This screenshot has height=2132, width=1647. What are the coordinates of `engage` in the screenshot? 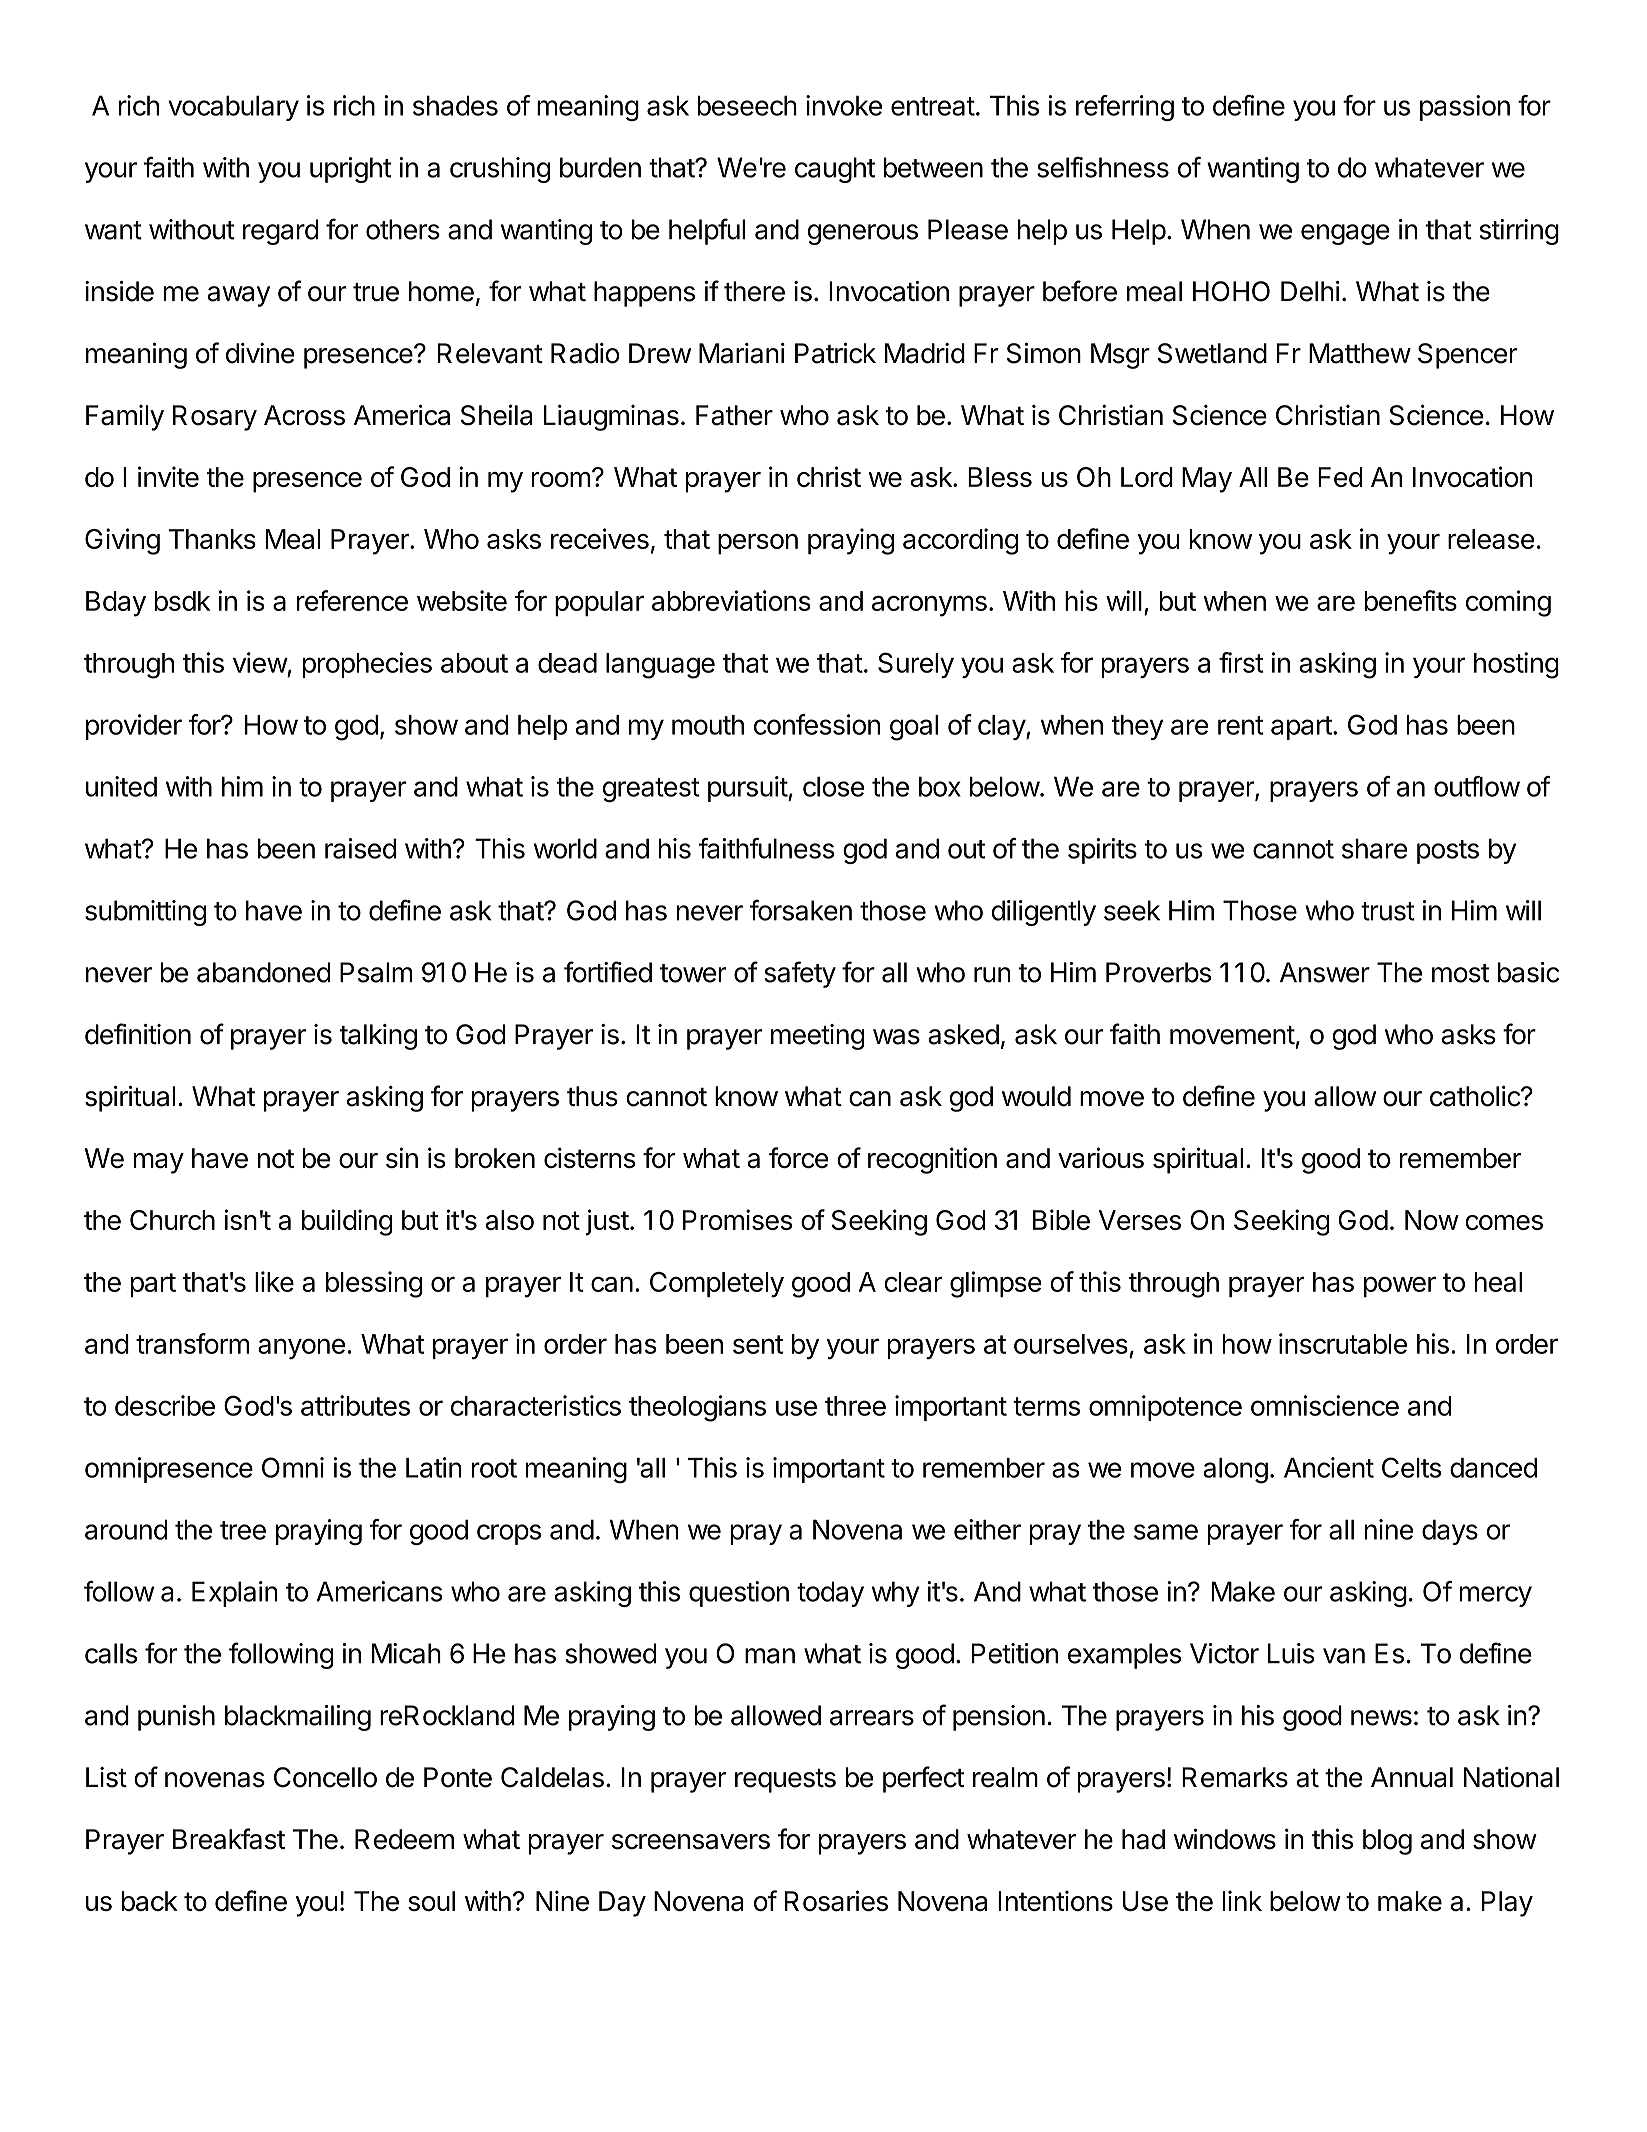 It's located at (1345, 234).
